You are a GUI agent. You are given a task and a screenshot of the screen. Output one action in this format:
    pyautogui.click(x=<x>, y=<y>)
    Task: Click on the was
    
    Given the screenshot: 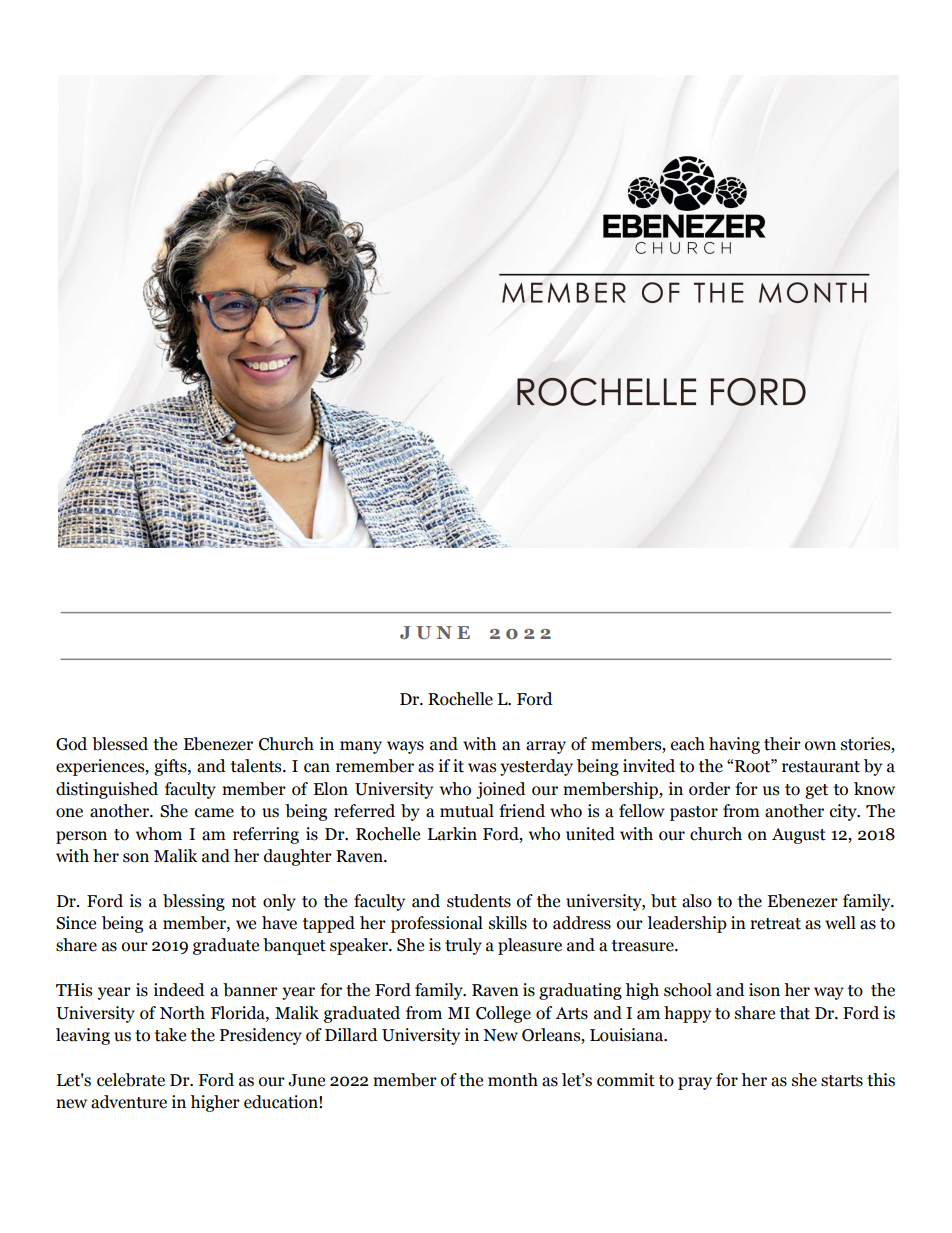 What is the action you would take?
    pyautogui.click(x=482, y=768)
